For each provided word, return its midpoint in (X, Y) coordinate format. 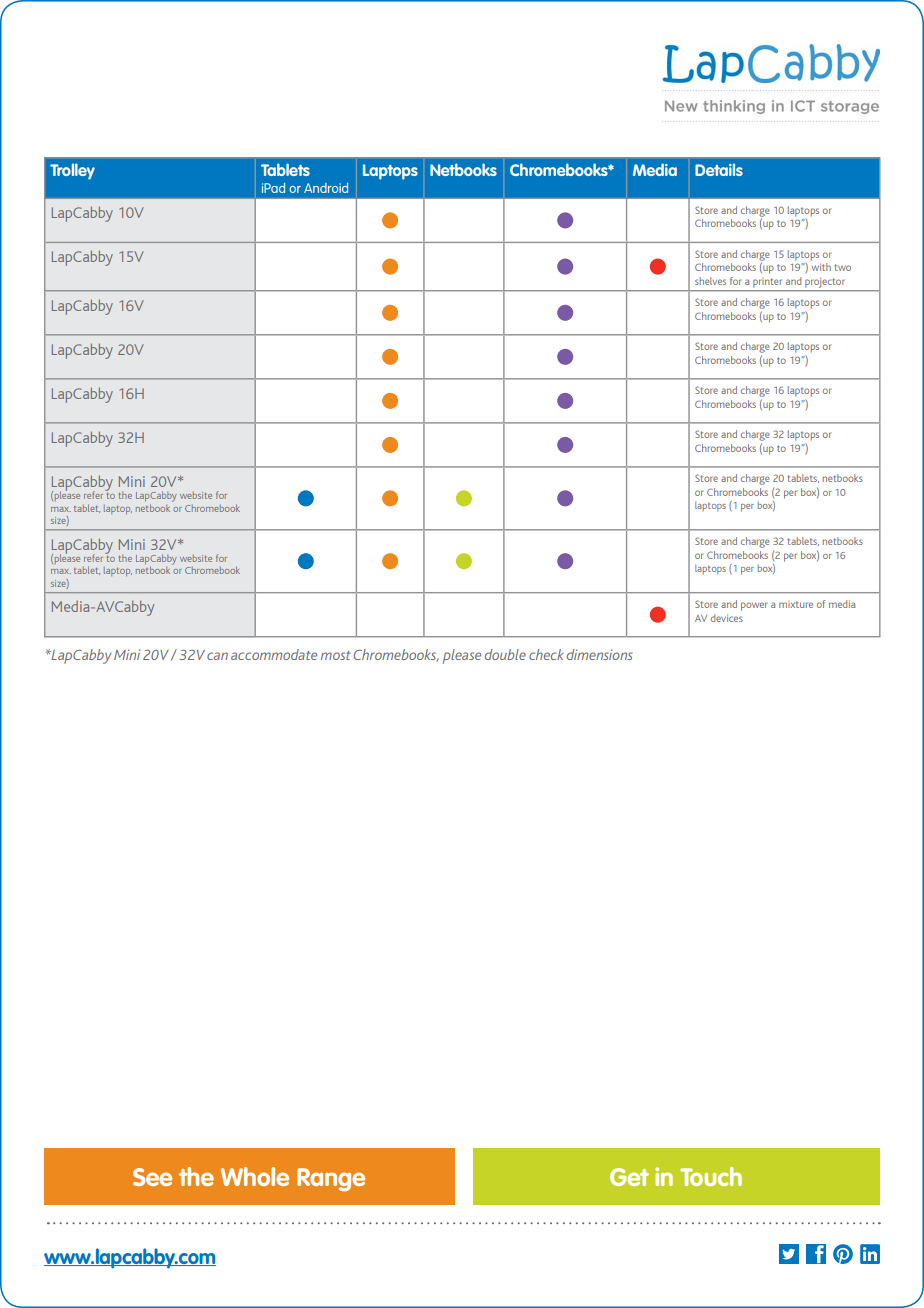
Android (326, 188)
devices (727, 618)
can (217, 656)
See (152, 1177)
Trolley (72, 171)
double (505, 654)
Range (331, 1180)
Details (719, 169)
